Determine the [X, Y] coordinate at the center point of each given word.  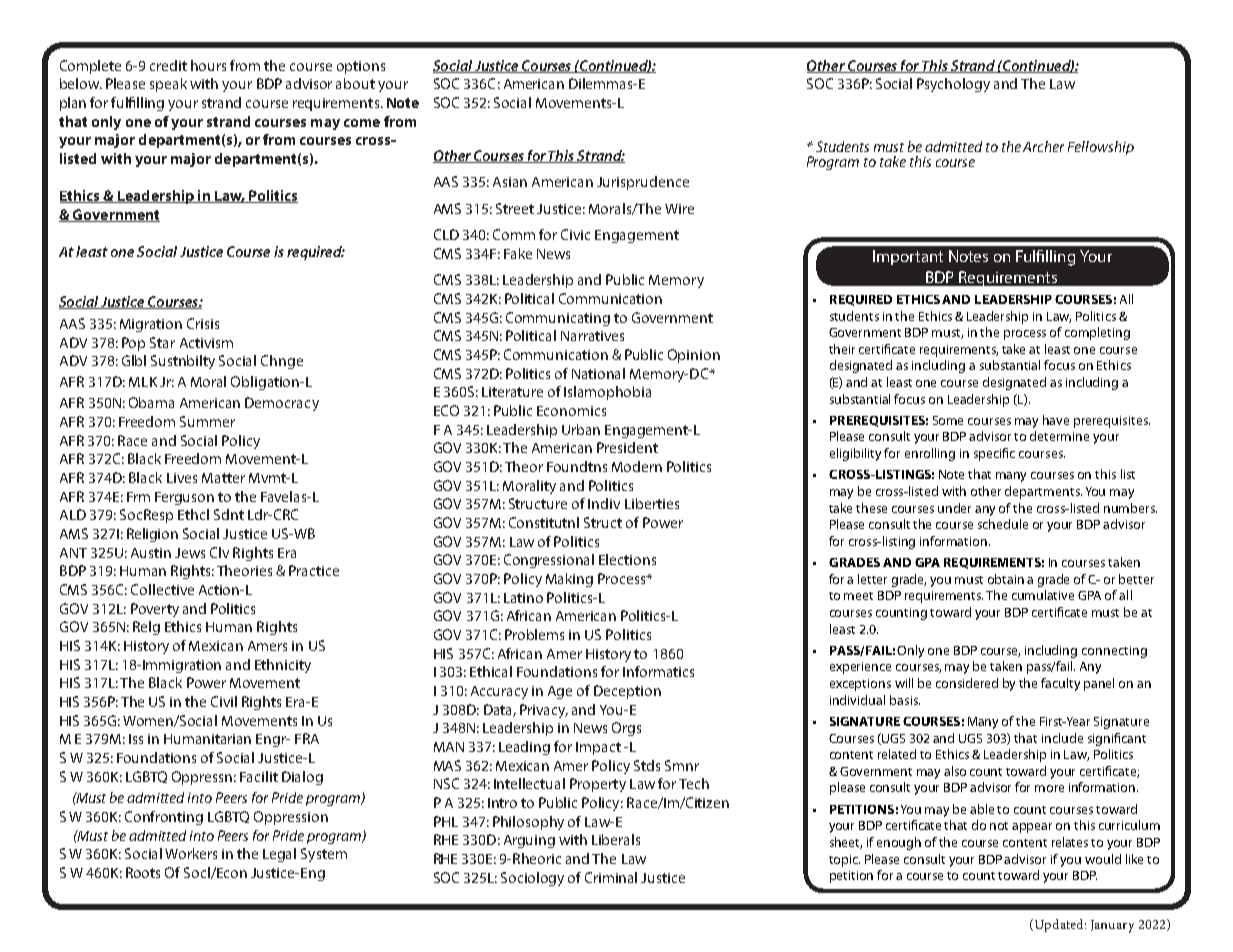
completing [1097, 333]
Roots [143, 872]
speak [168, 85]
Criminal [611, 877]
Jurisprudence [643, 183]
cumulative [1043, 595]
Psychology [953, 85]
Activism [206, 343]
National [598, 373]
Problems [534, 634]
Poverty [155, 610]
